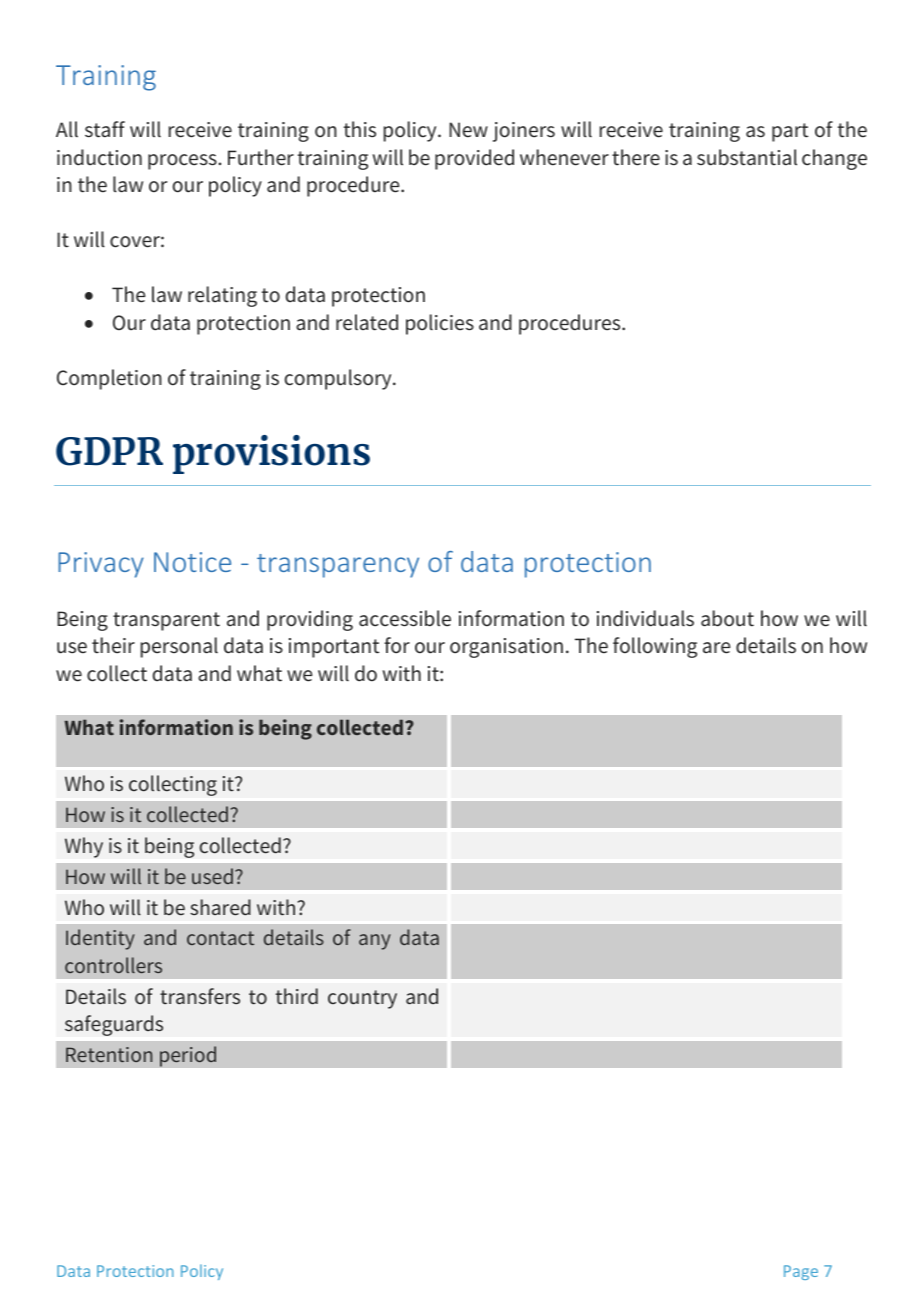 This screenshot has height=1308, width=924. I want to click on period, so click(188, 1056).
